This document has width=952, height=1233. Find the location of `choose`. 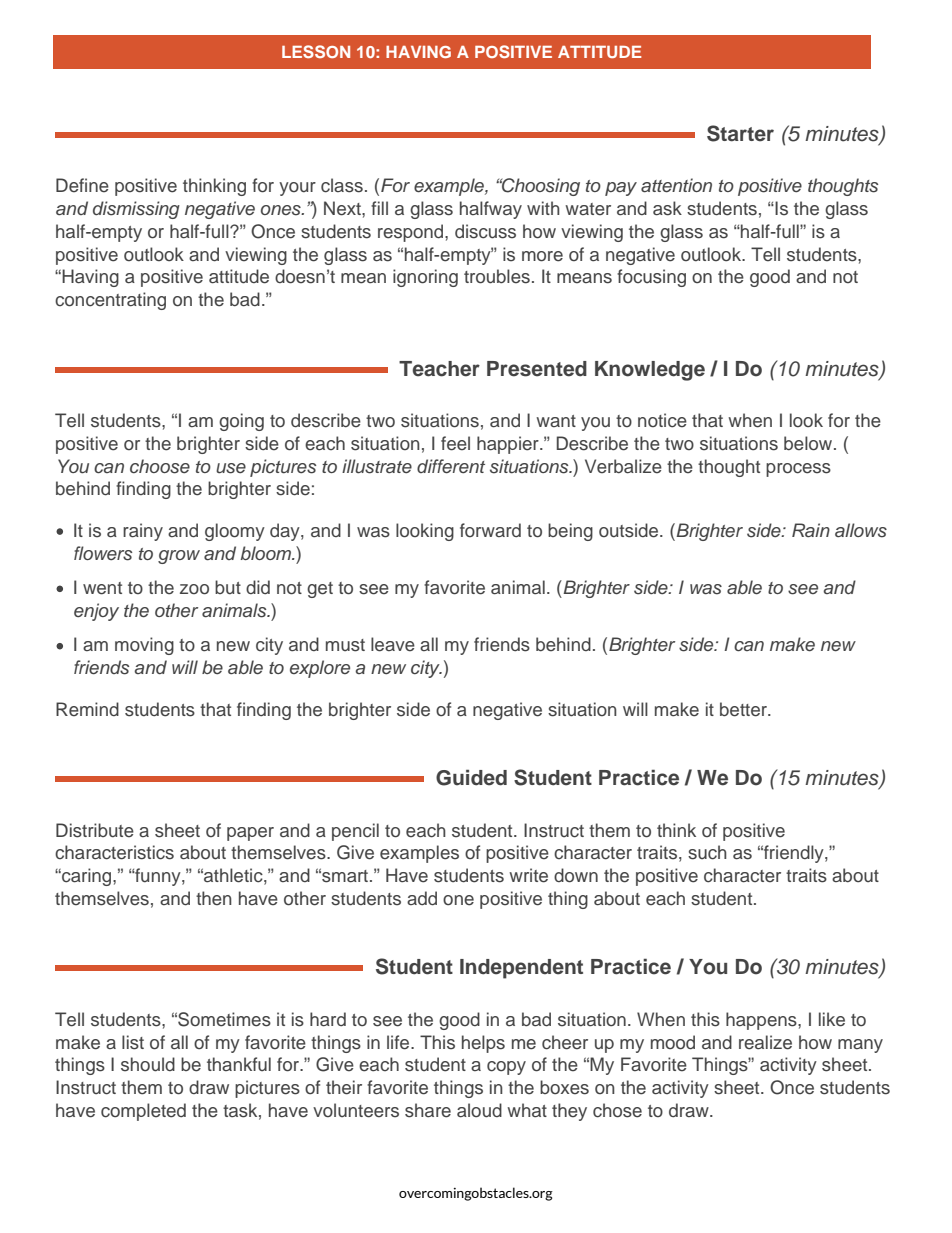

choose is located at coordinates (160, 466).
